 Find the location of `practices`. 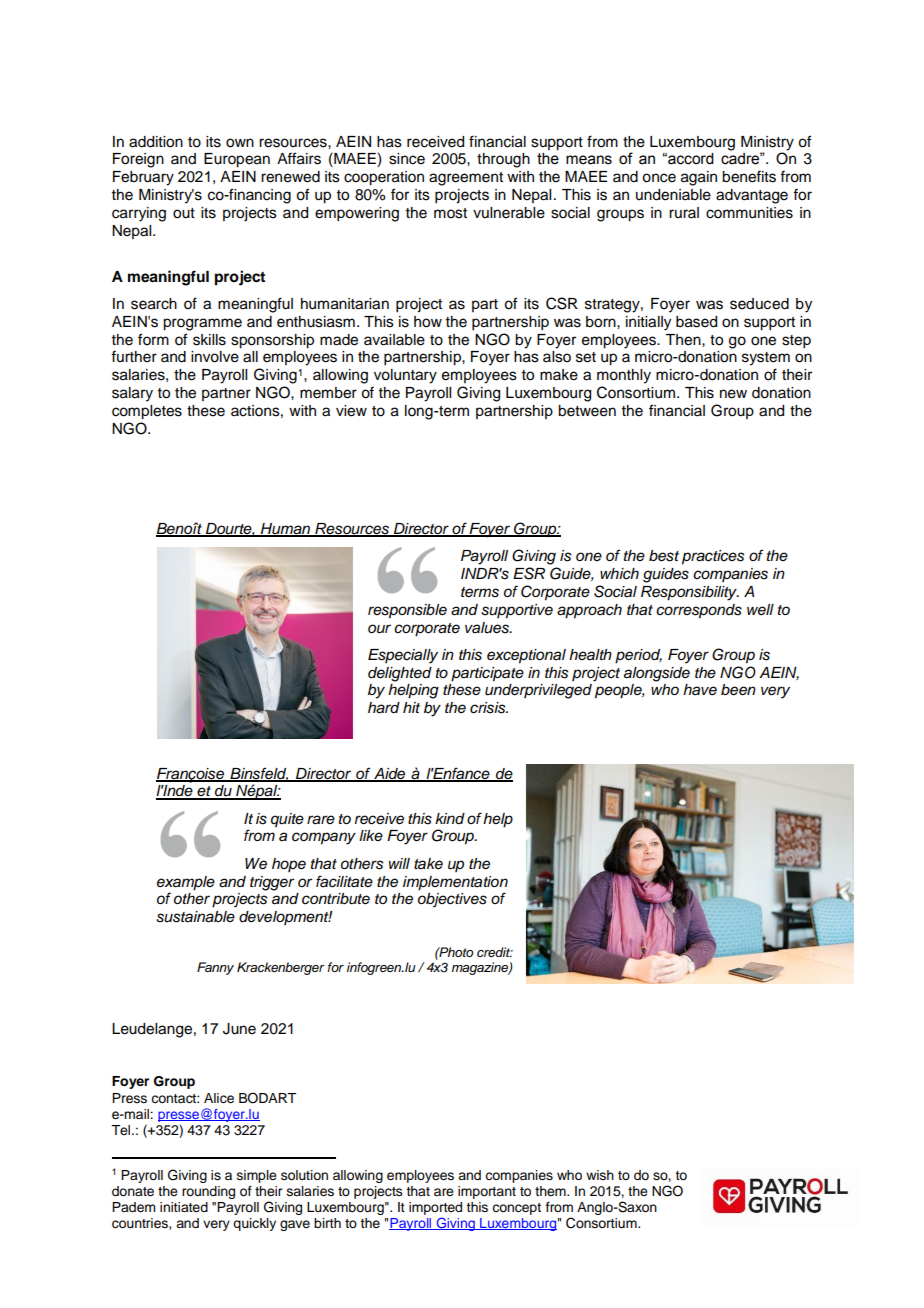

practices is located at coordinates (713, 557).
